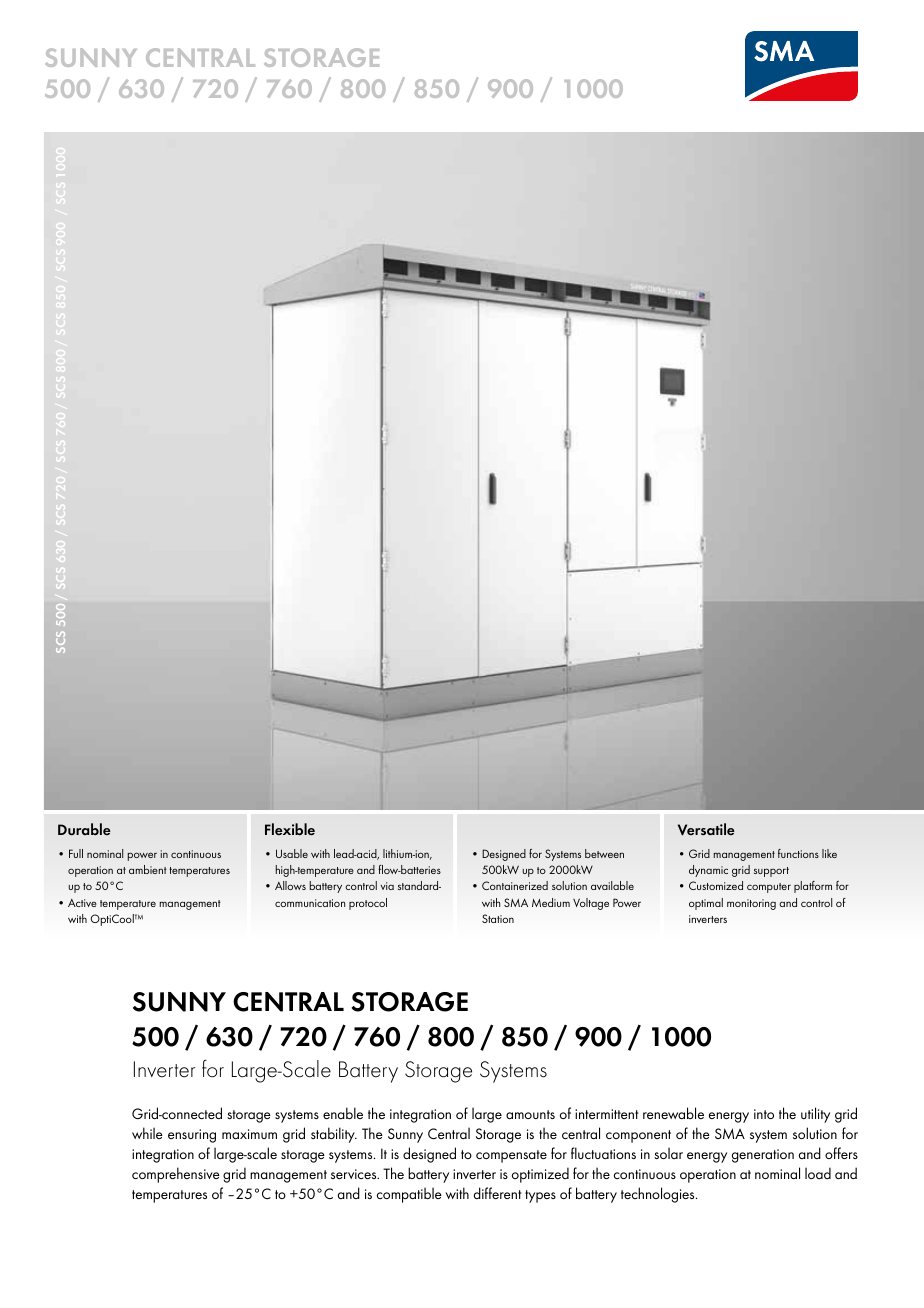  Describe the element at coordinates (497, 1193) in the screenshot. I see `different` at that location.
